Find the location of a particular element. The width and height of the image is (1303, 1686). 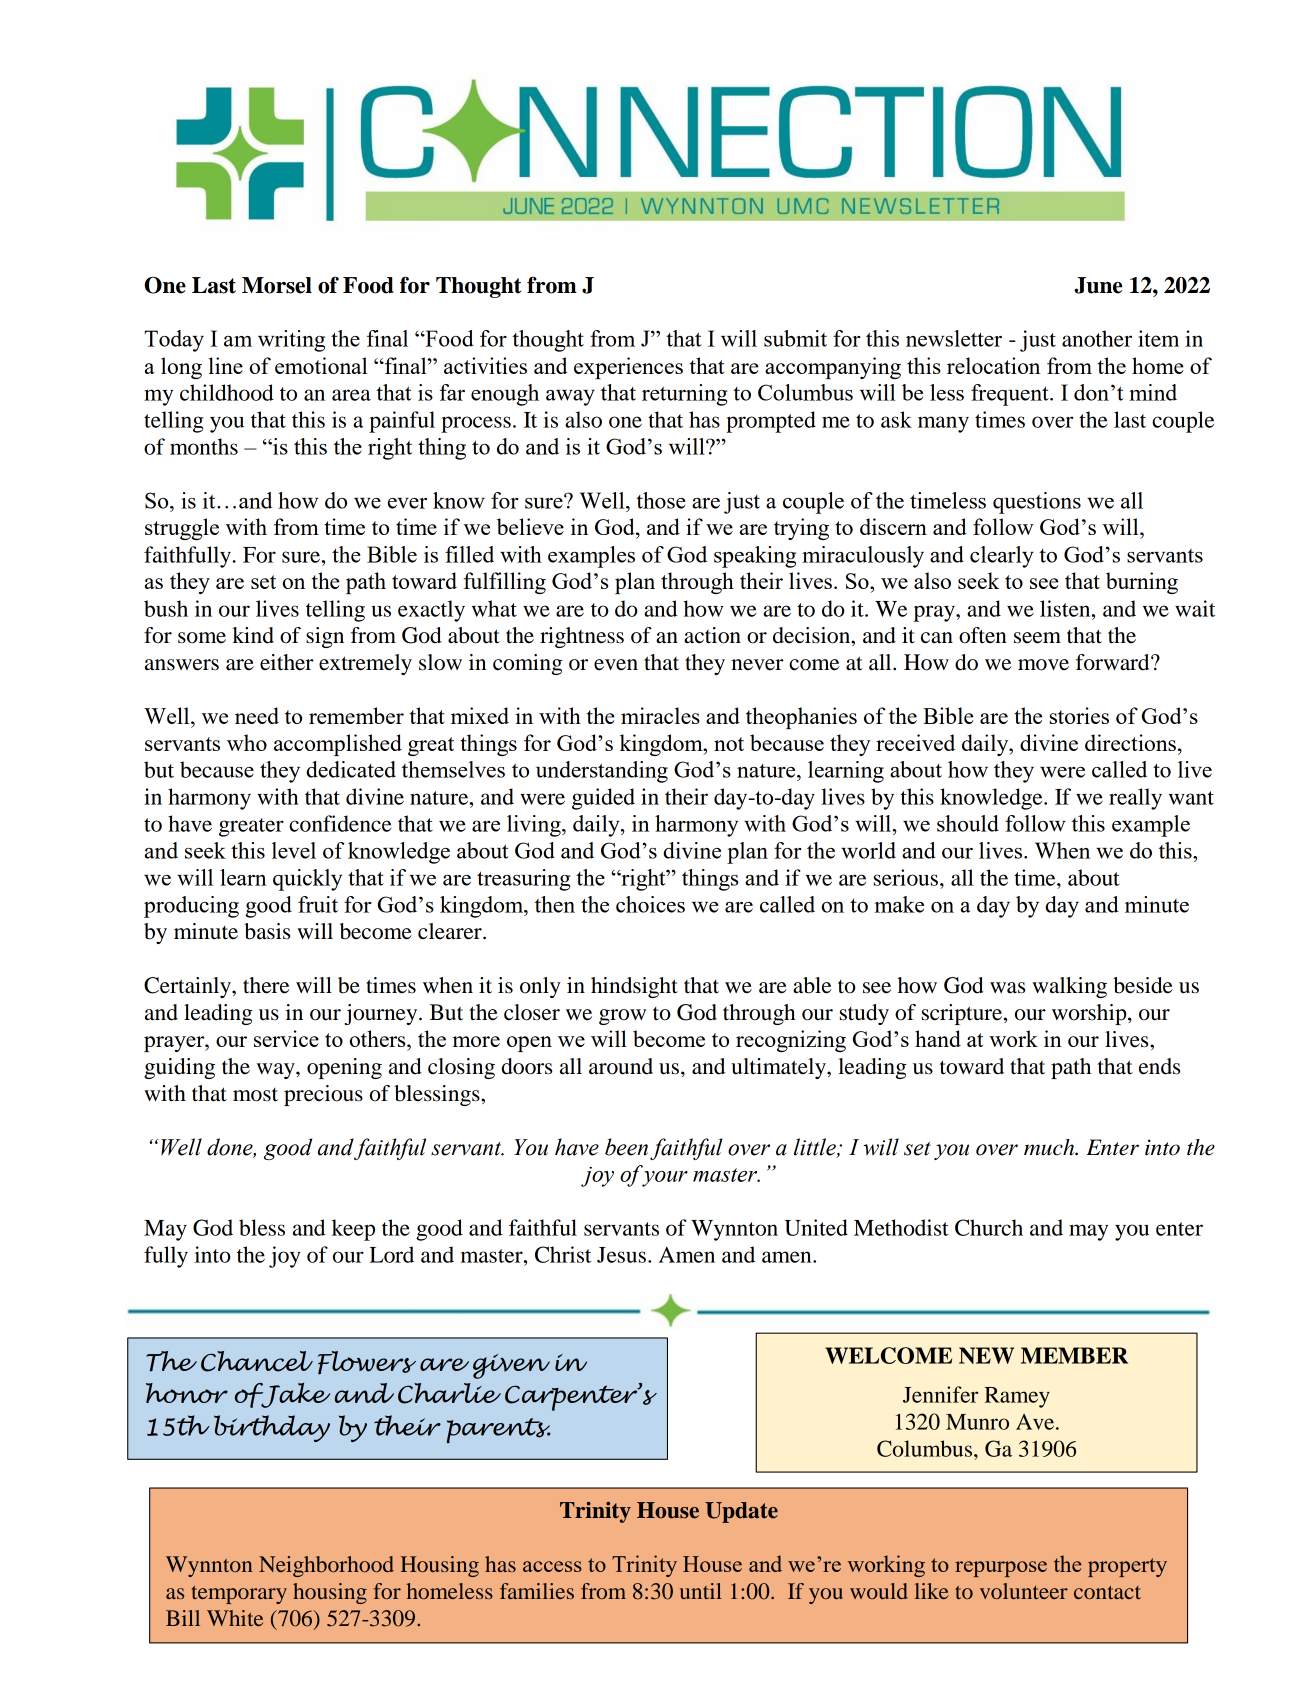

miracles is located at coordinates (660, 715).
